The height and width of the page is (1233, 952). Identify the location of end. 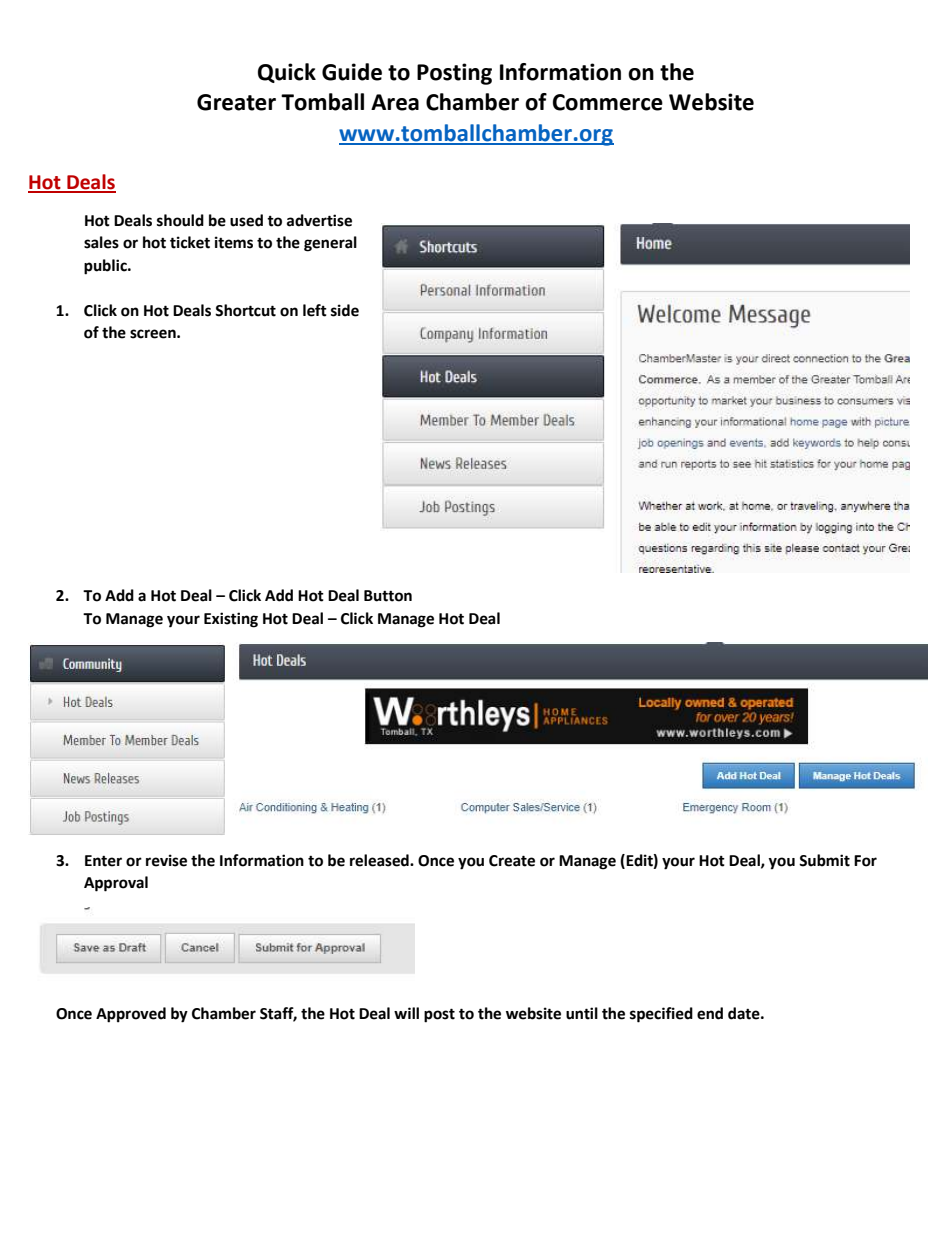
(710, 1013).
